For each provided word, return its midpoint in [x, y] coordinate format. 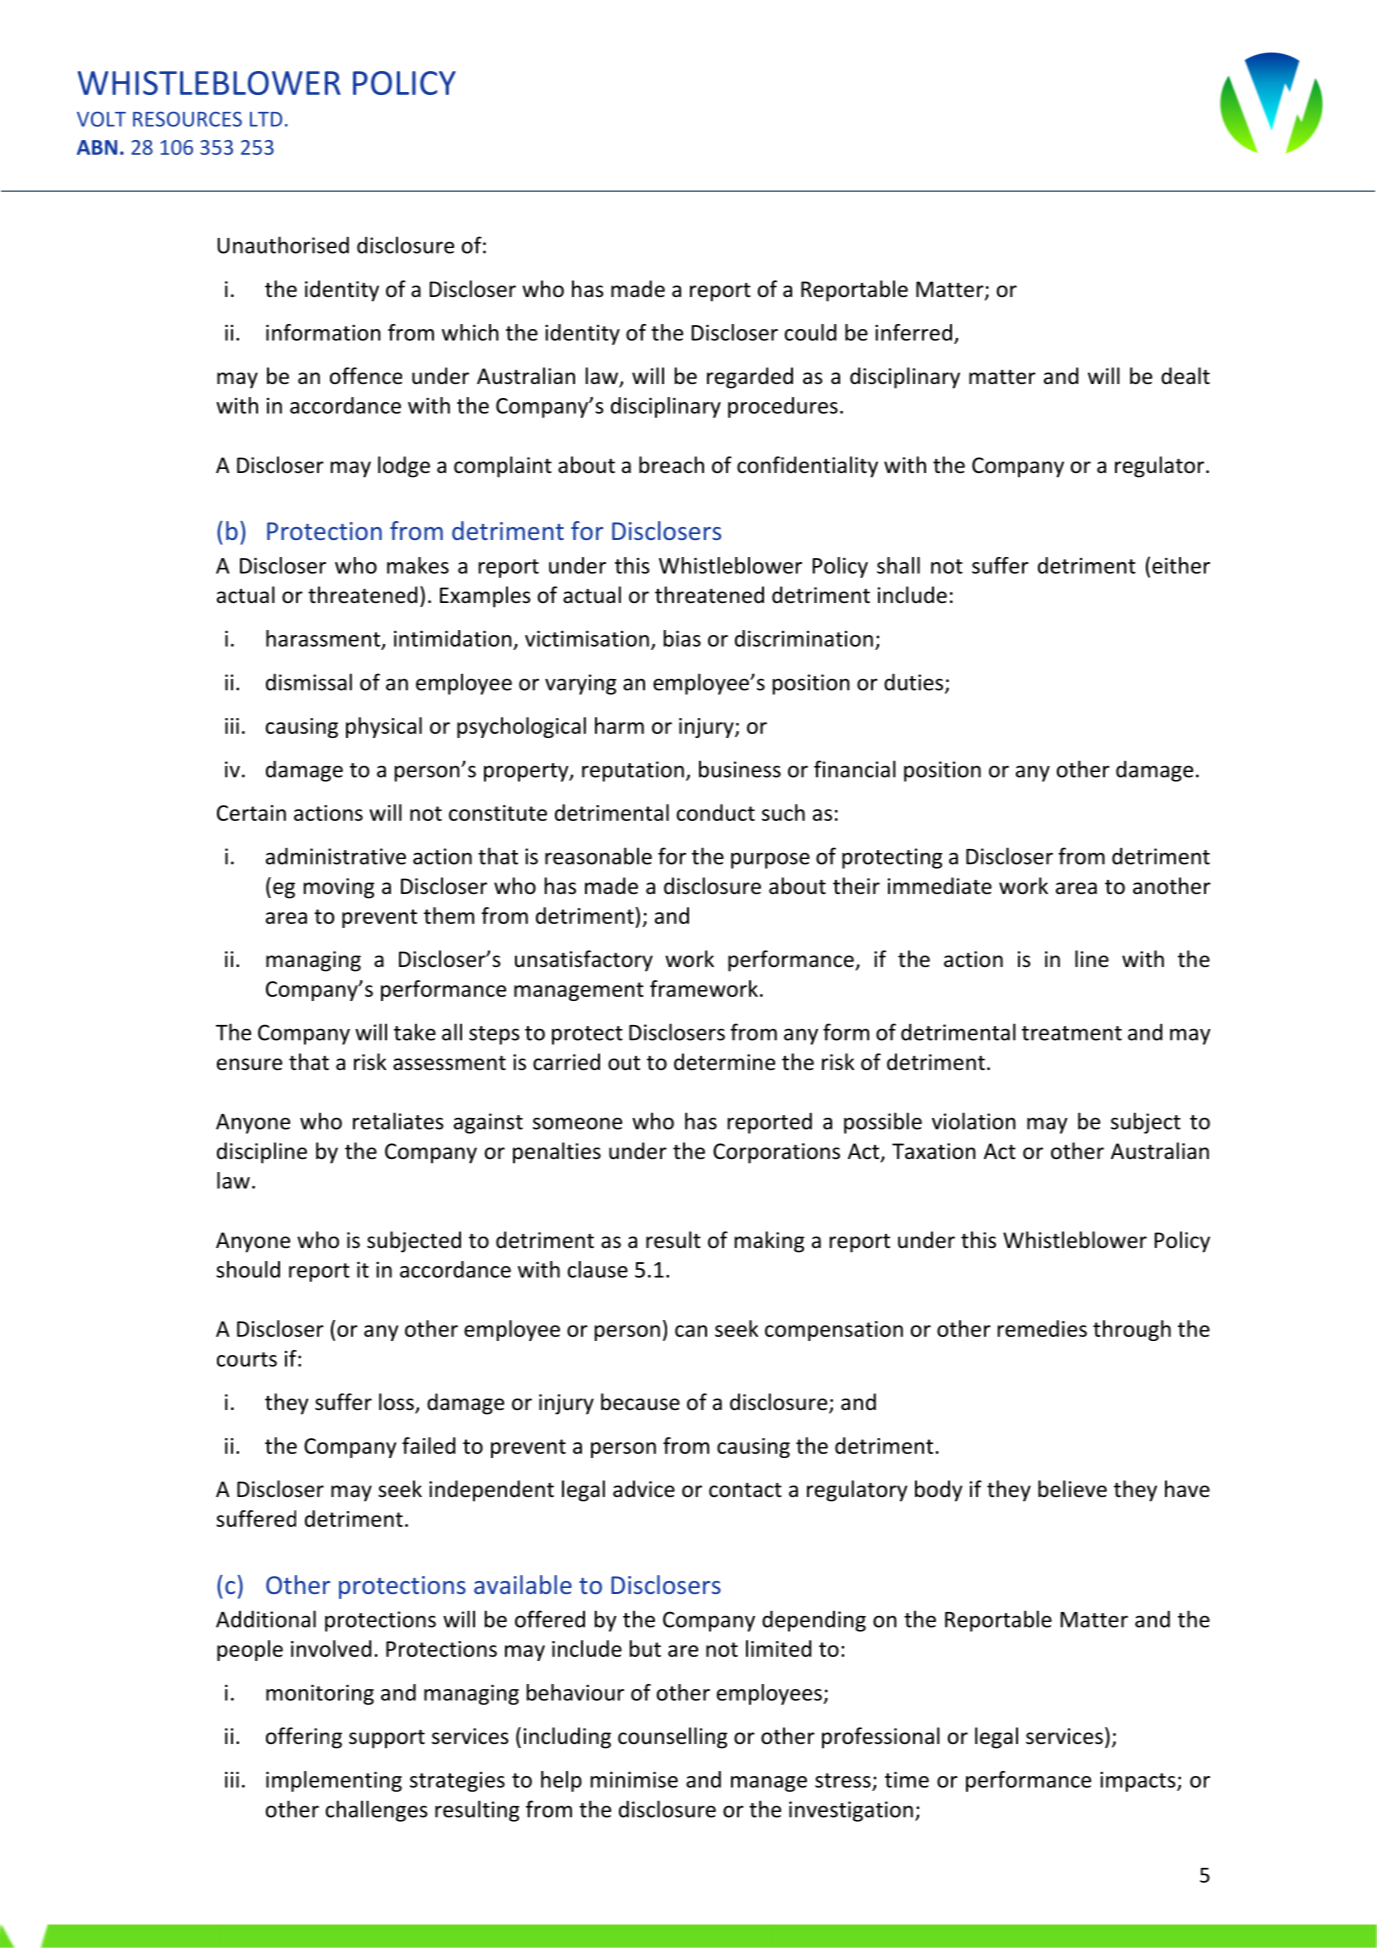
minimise [634, 1779]
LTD [266, 119]
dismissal [309, 682]
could [811, 332]
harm [619, 725]
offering [304, 1738]
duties [915, 683]
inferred [913, 332]
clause [598, 1269]
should [248, 1269]
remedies [1042, 1328]
